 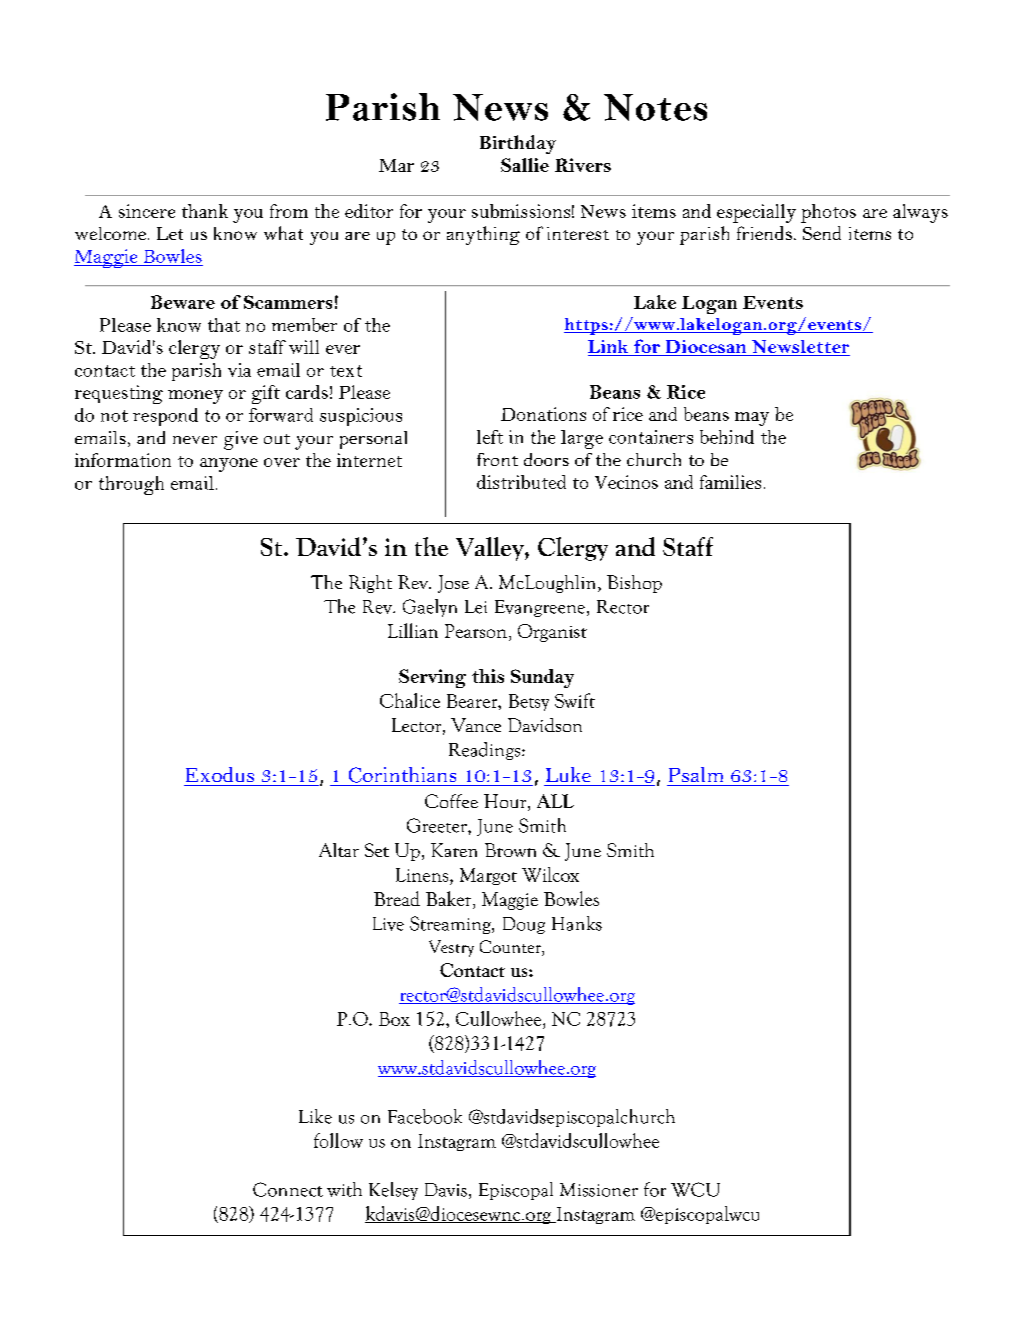 What do you see at coordinates (518, 144) in the document?
I see `Birthday` at bounding box center [518, 144].
